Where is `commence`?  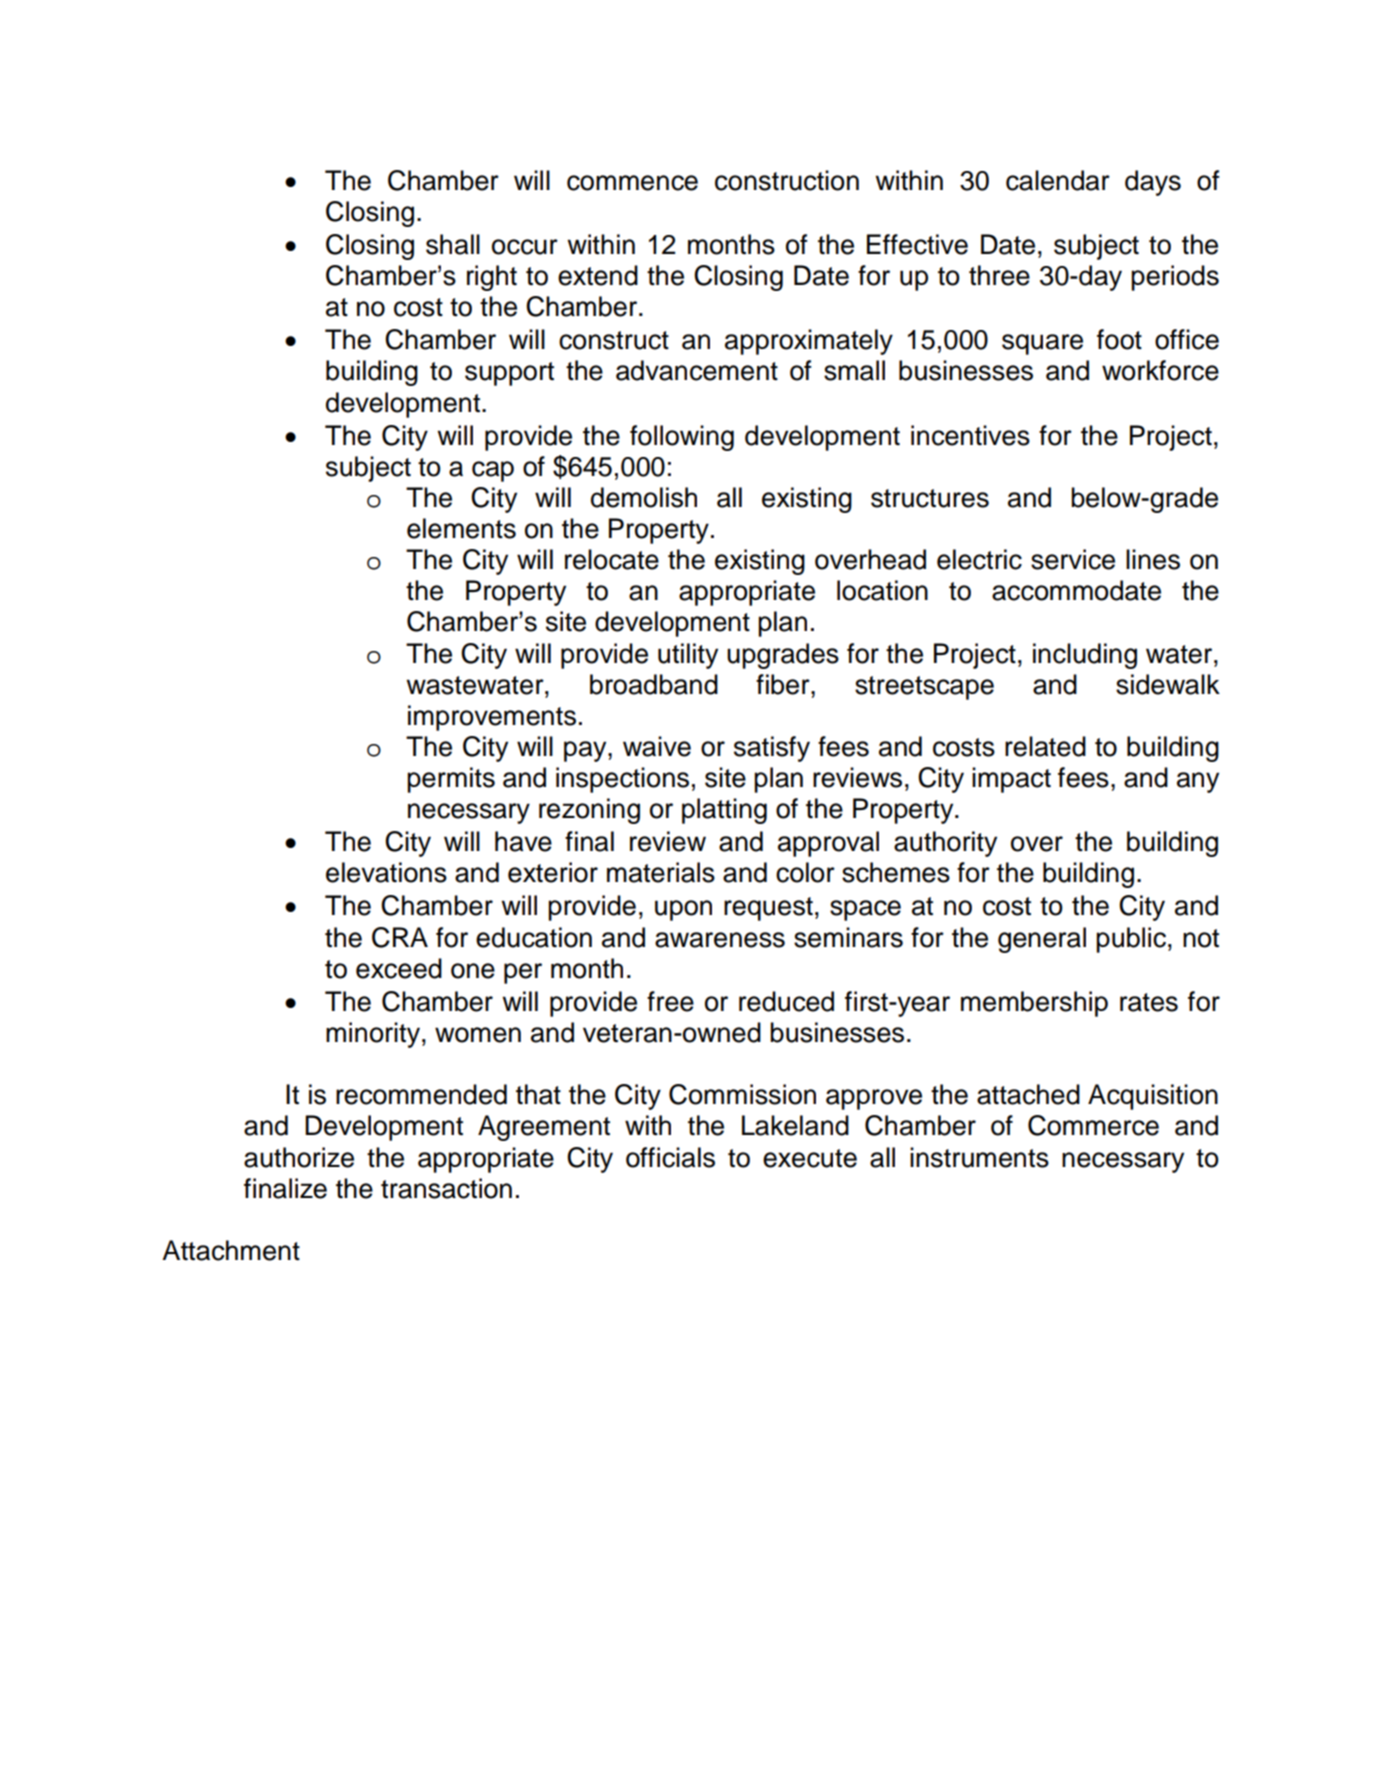
commence is located at coordinates (632, 183).
